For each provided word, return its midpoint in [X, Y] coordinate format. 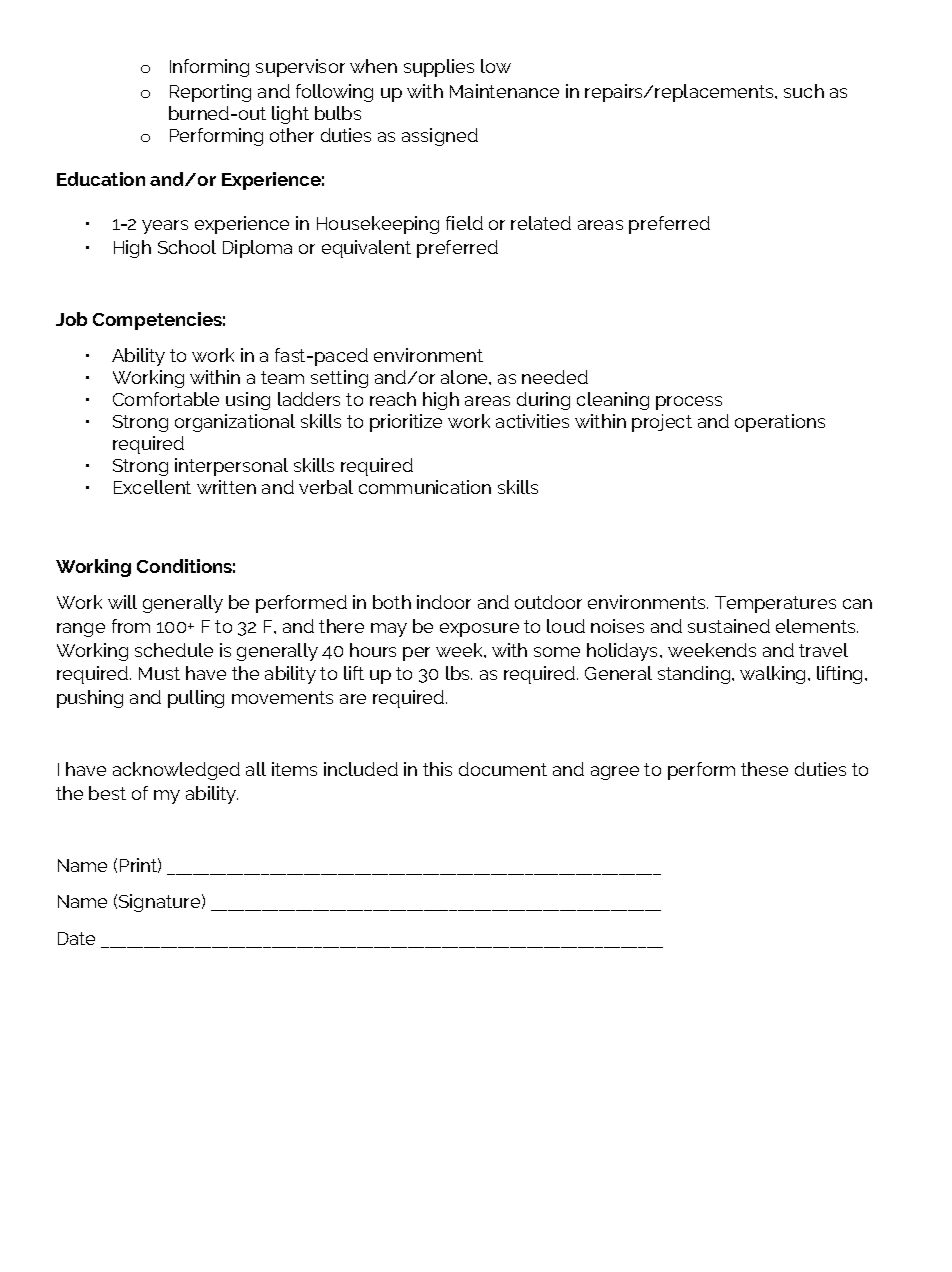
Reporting [210, 93]
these [764, 769]
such [804, 91]
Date [76, 938]
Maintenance [504, 91]
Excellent [152, 487]
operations [780, 423]
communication [425, 487]
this [437, 769]
